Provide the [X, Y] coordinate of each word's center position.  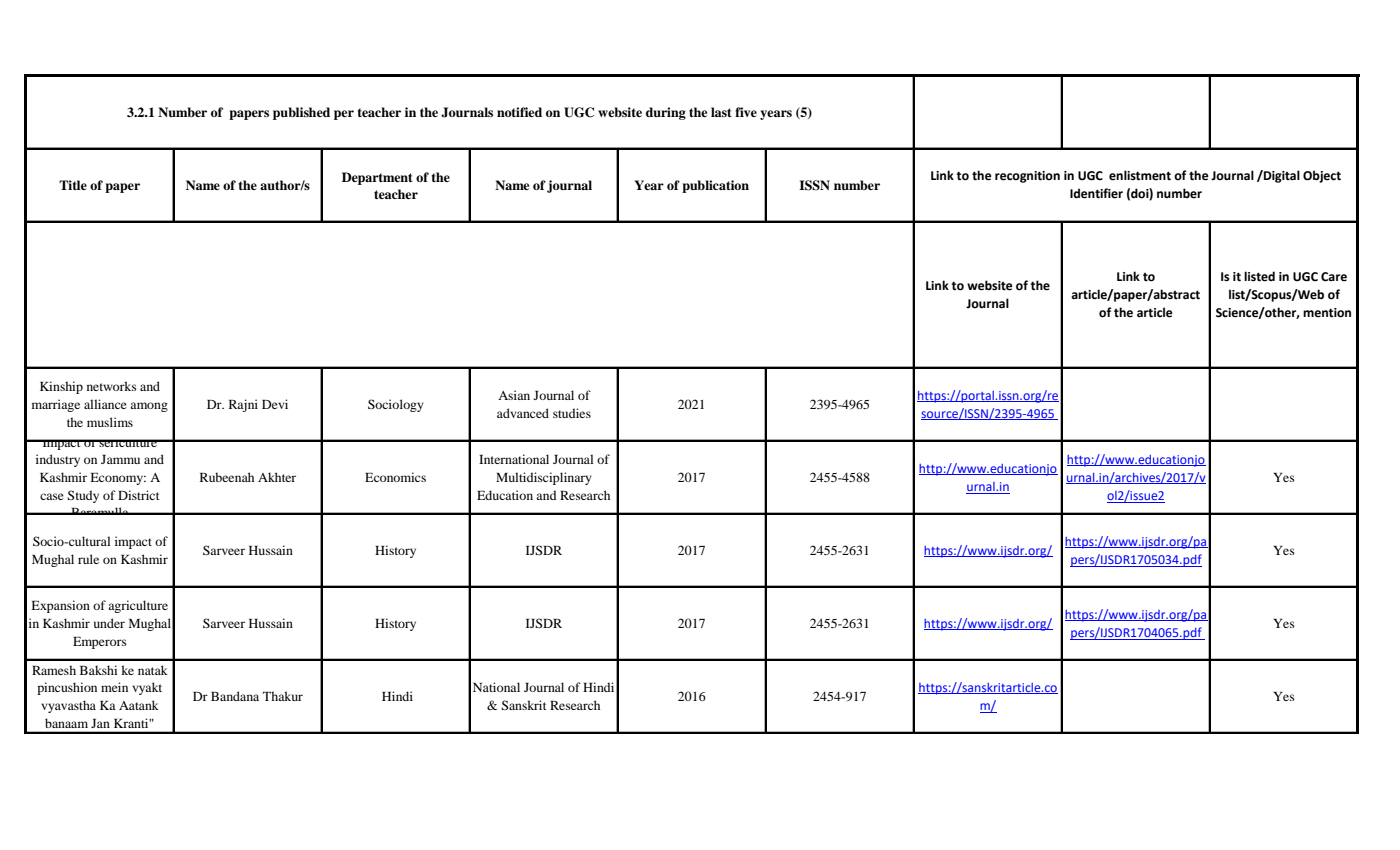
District [139, 495]
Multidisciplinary [544, 478]
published [301, 113]
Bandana [235, 696]
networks [112, 386]
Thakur [283, 696]
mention [1327, 313]
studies [572, 413]
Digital [1281, 176]
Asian [514, 395]
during [666, 113]
